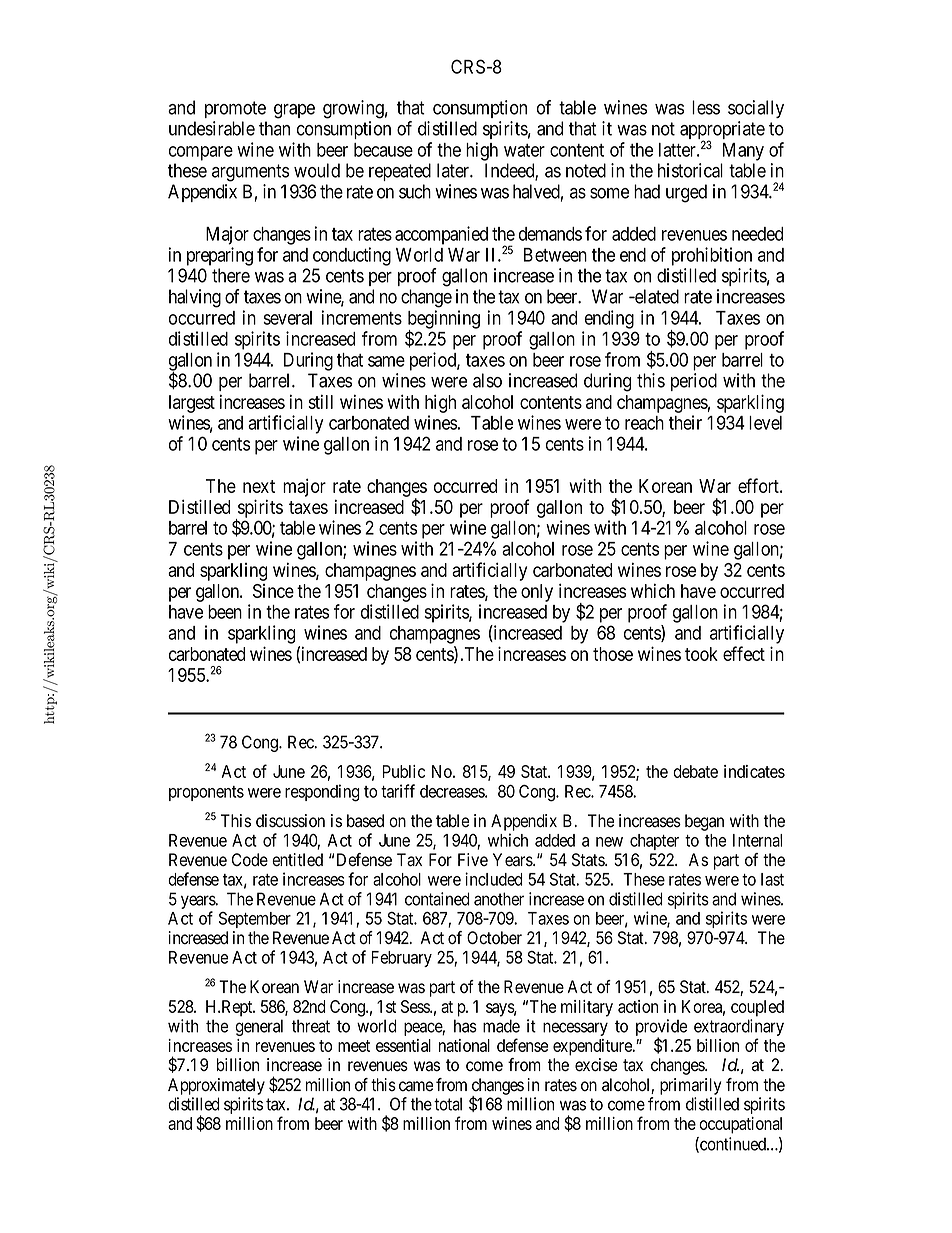 The width and height of the screenshot is (952, 1233). What do you see at coordinates (216, 1086) in the screenshot?
I see `Approximately` at bounding box center [216, 1086].
